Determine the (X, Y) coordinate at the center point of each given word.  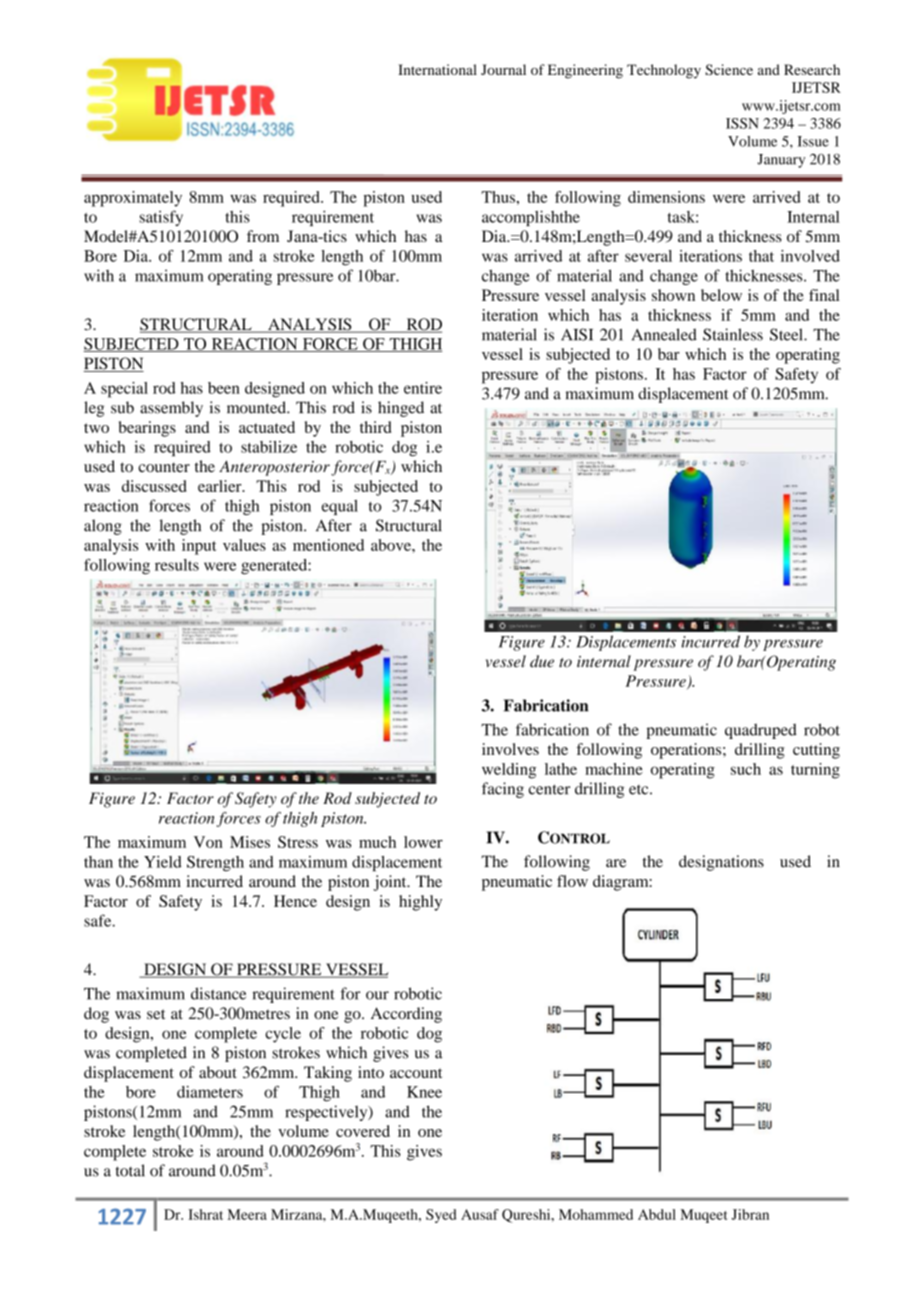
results (177, 565)
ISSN (742, 123)
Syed (441, 1216)
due (542, 661)
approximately (133, 199)
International (437, 69)
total (130, 1170)
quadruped (761, 731)
